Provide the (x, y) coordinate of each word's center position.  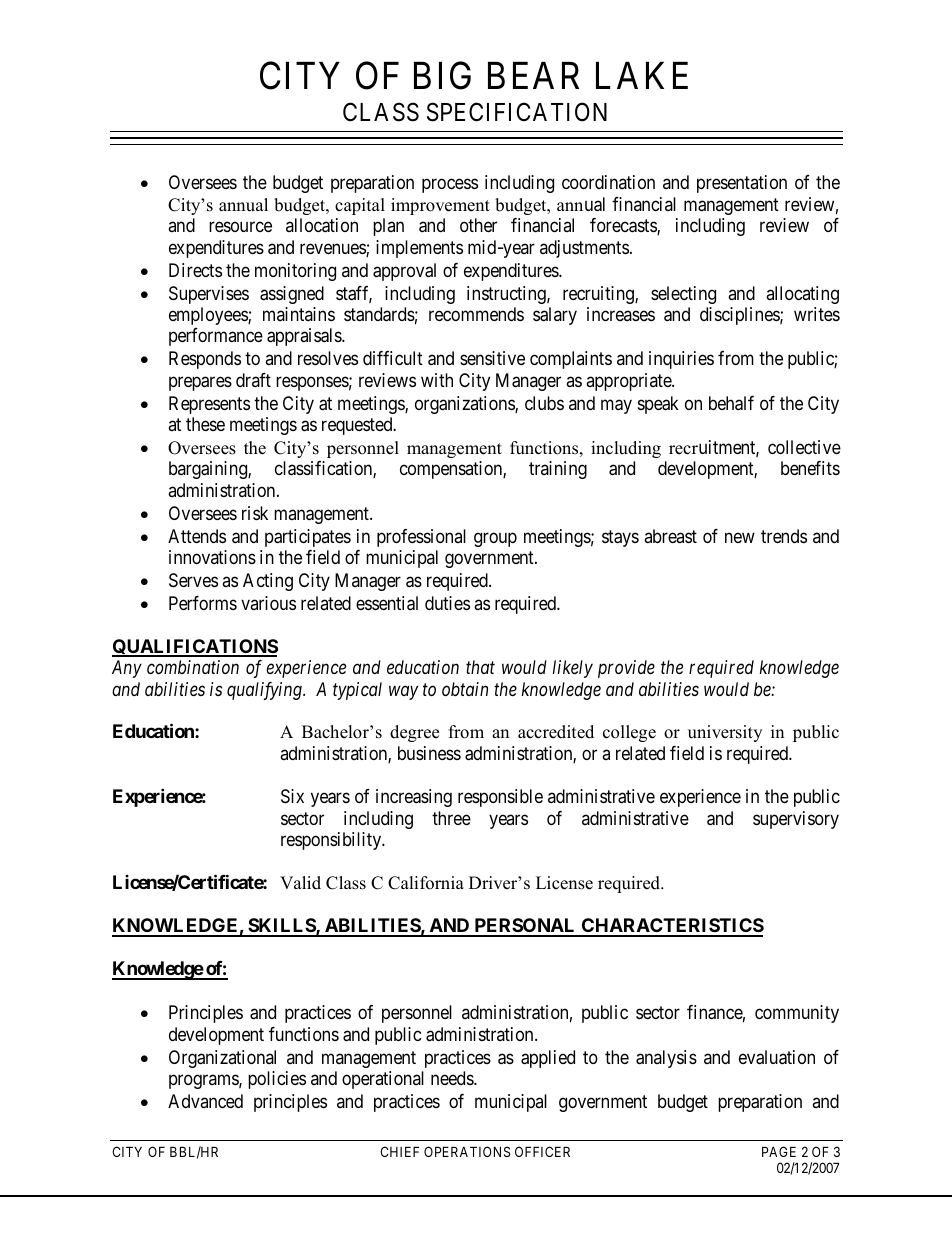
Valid (300, 883)
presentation (742, 184)
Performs (203, 603)
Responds (205, 360)
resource (240, 227)
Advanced (205, 1101)
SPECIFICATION (517, 112)
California (426, 883)
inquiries (681, 360)
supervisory (796, 820)
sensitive (492, 358)
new (740, 537)
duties (447, 603)
